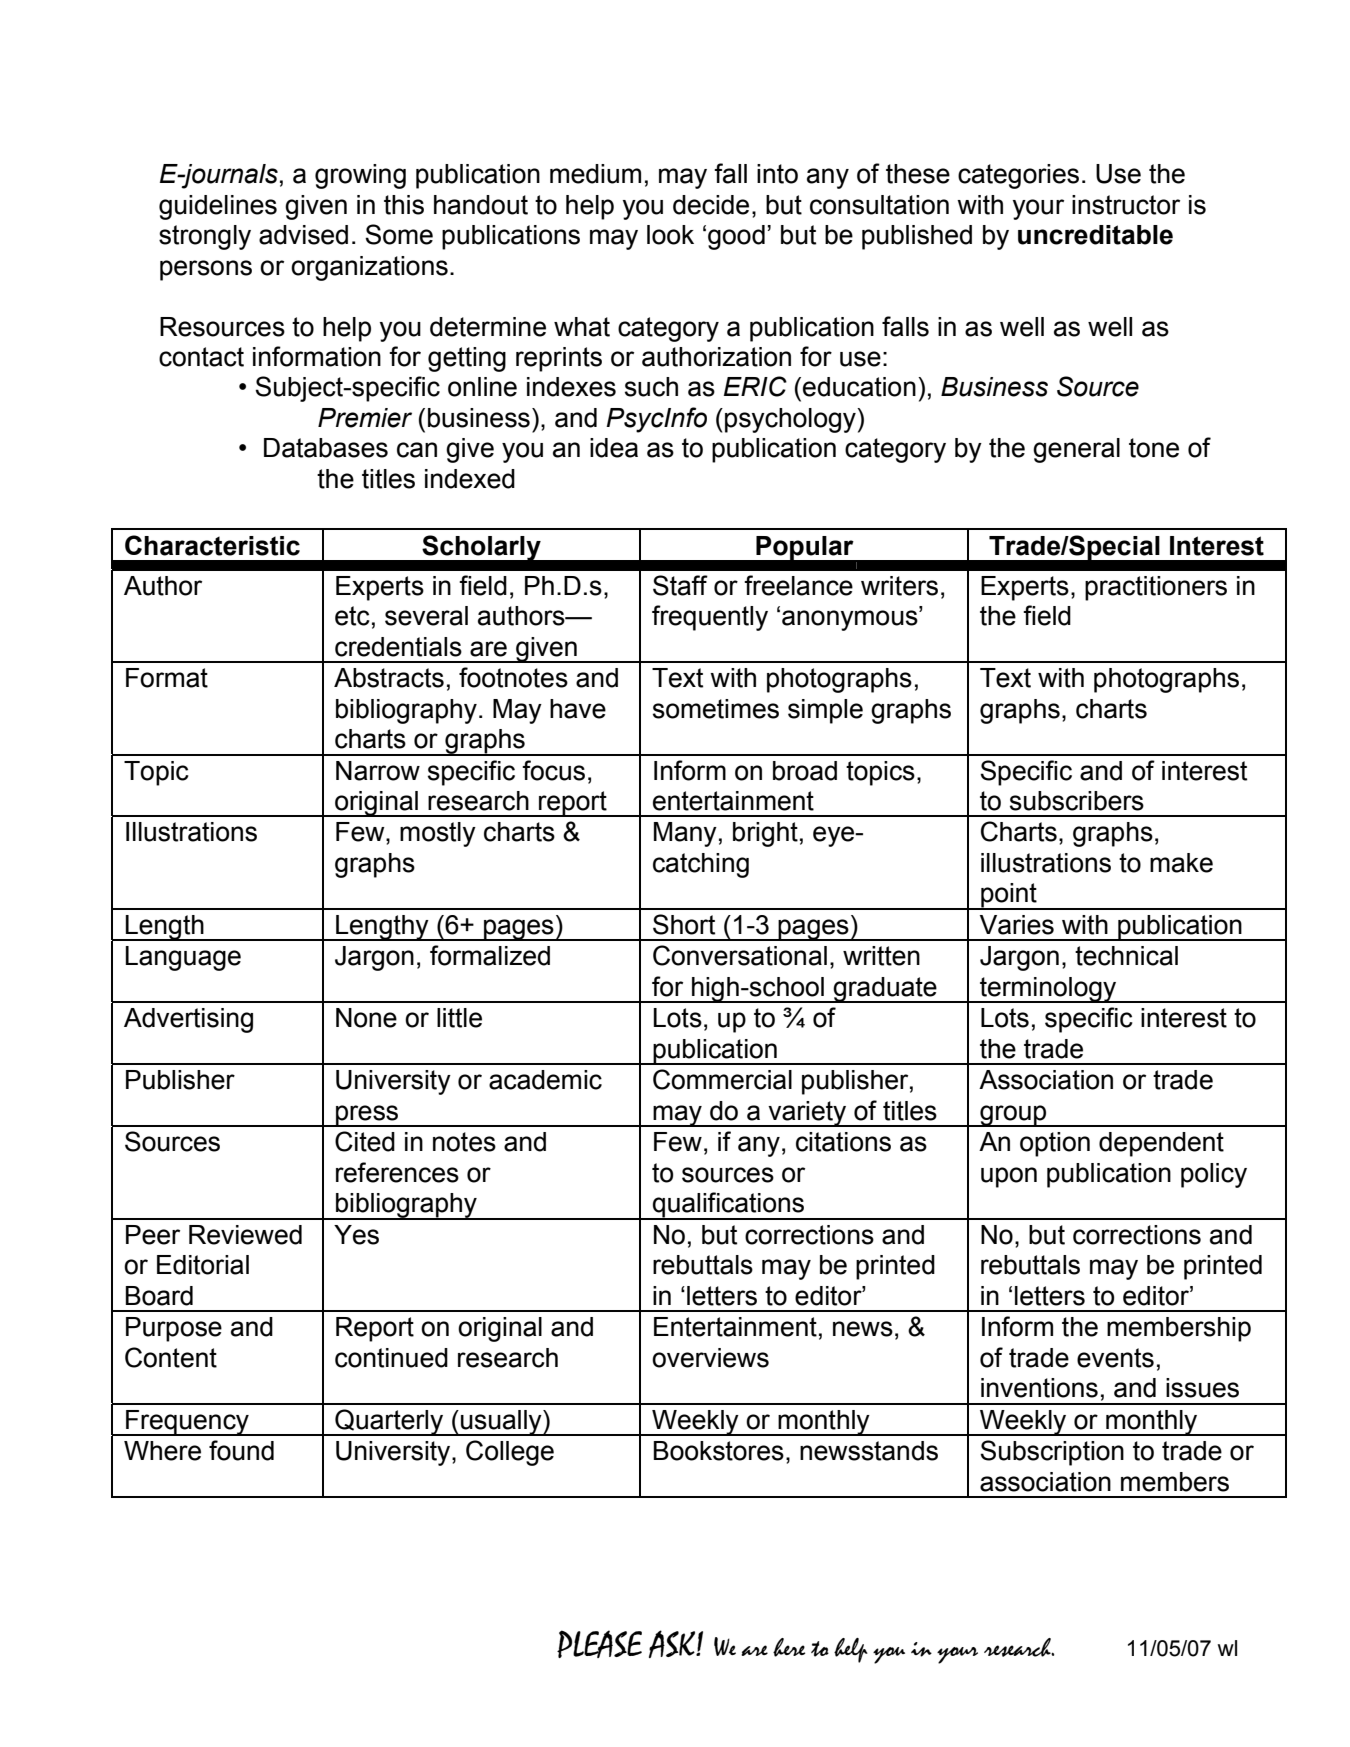 The height and width of the screenshot is (1747, 1350). What do you see at coordinates (1156, 588) in the screenshot?
I see `practitioners` at bounding box center [1156, 588].
